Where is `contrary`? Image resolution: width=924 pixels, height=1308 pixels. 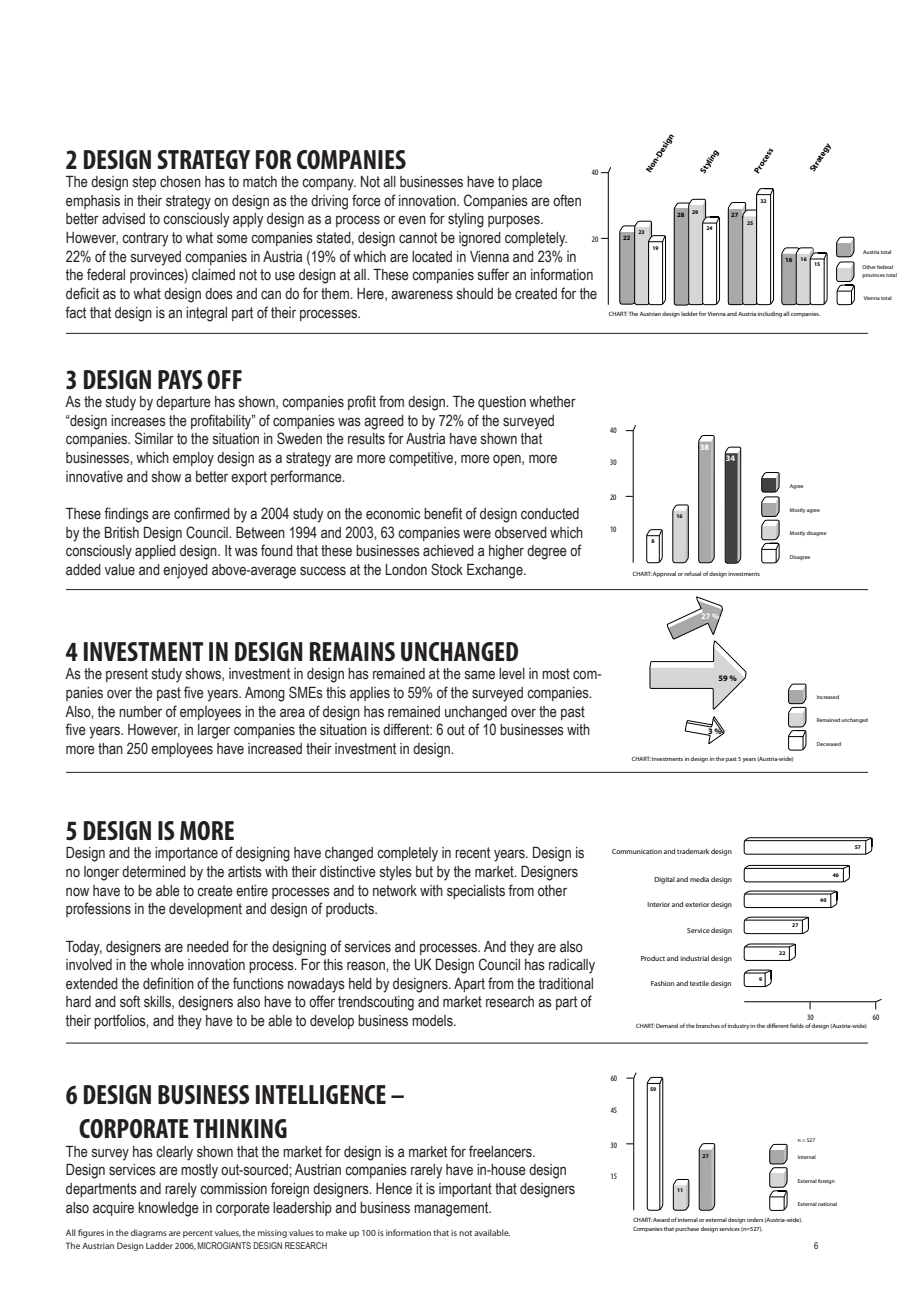
contrary is located at coordinates (145, 239).
